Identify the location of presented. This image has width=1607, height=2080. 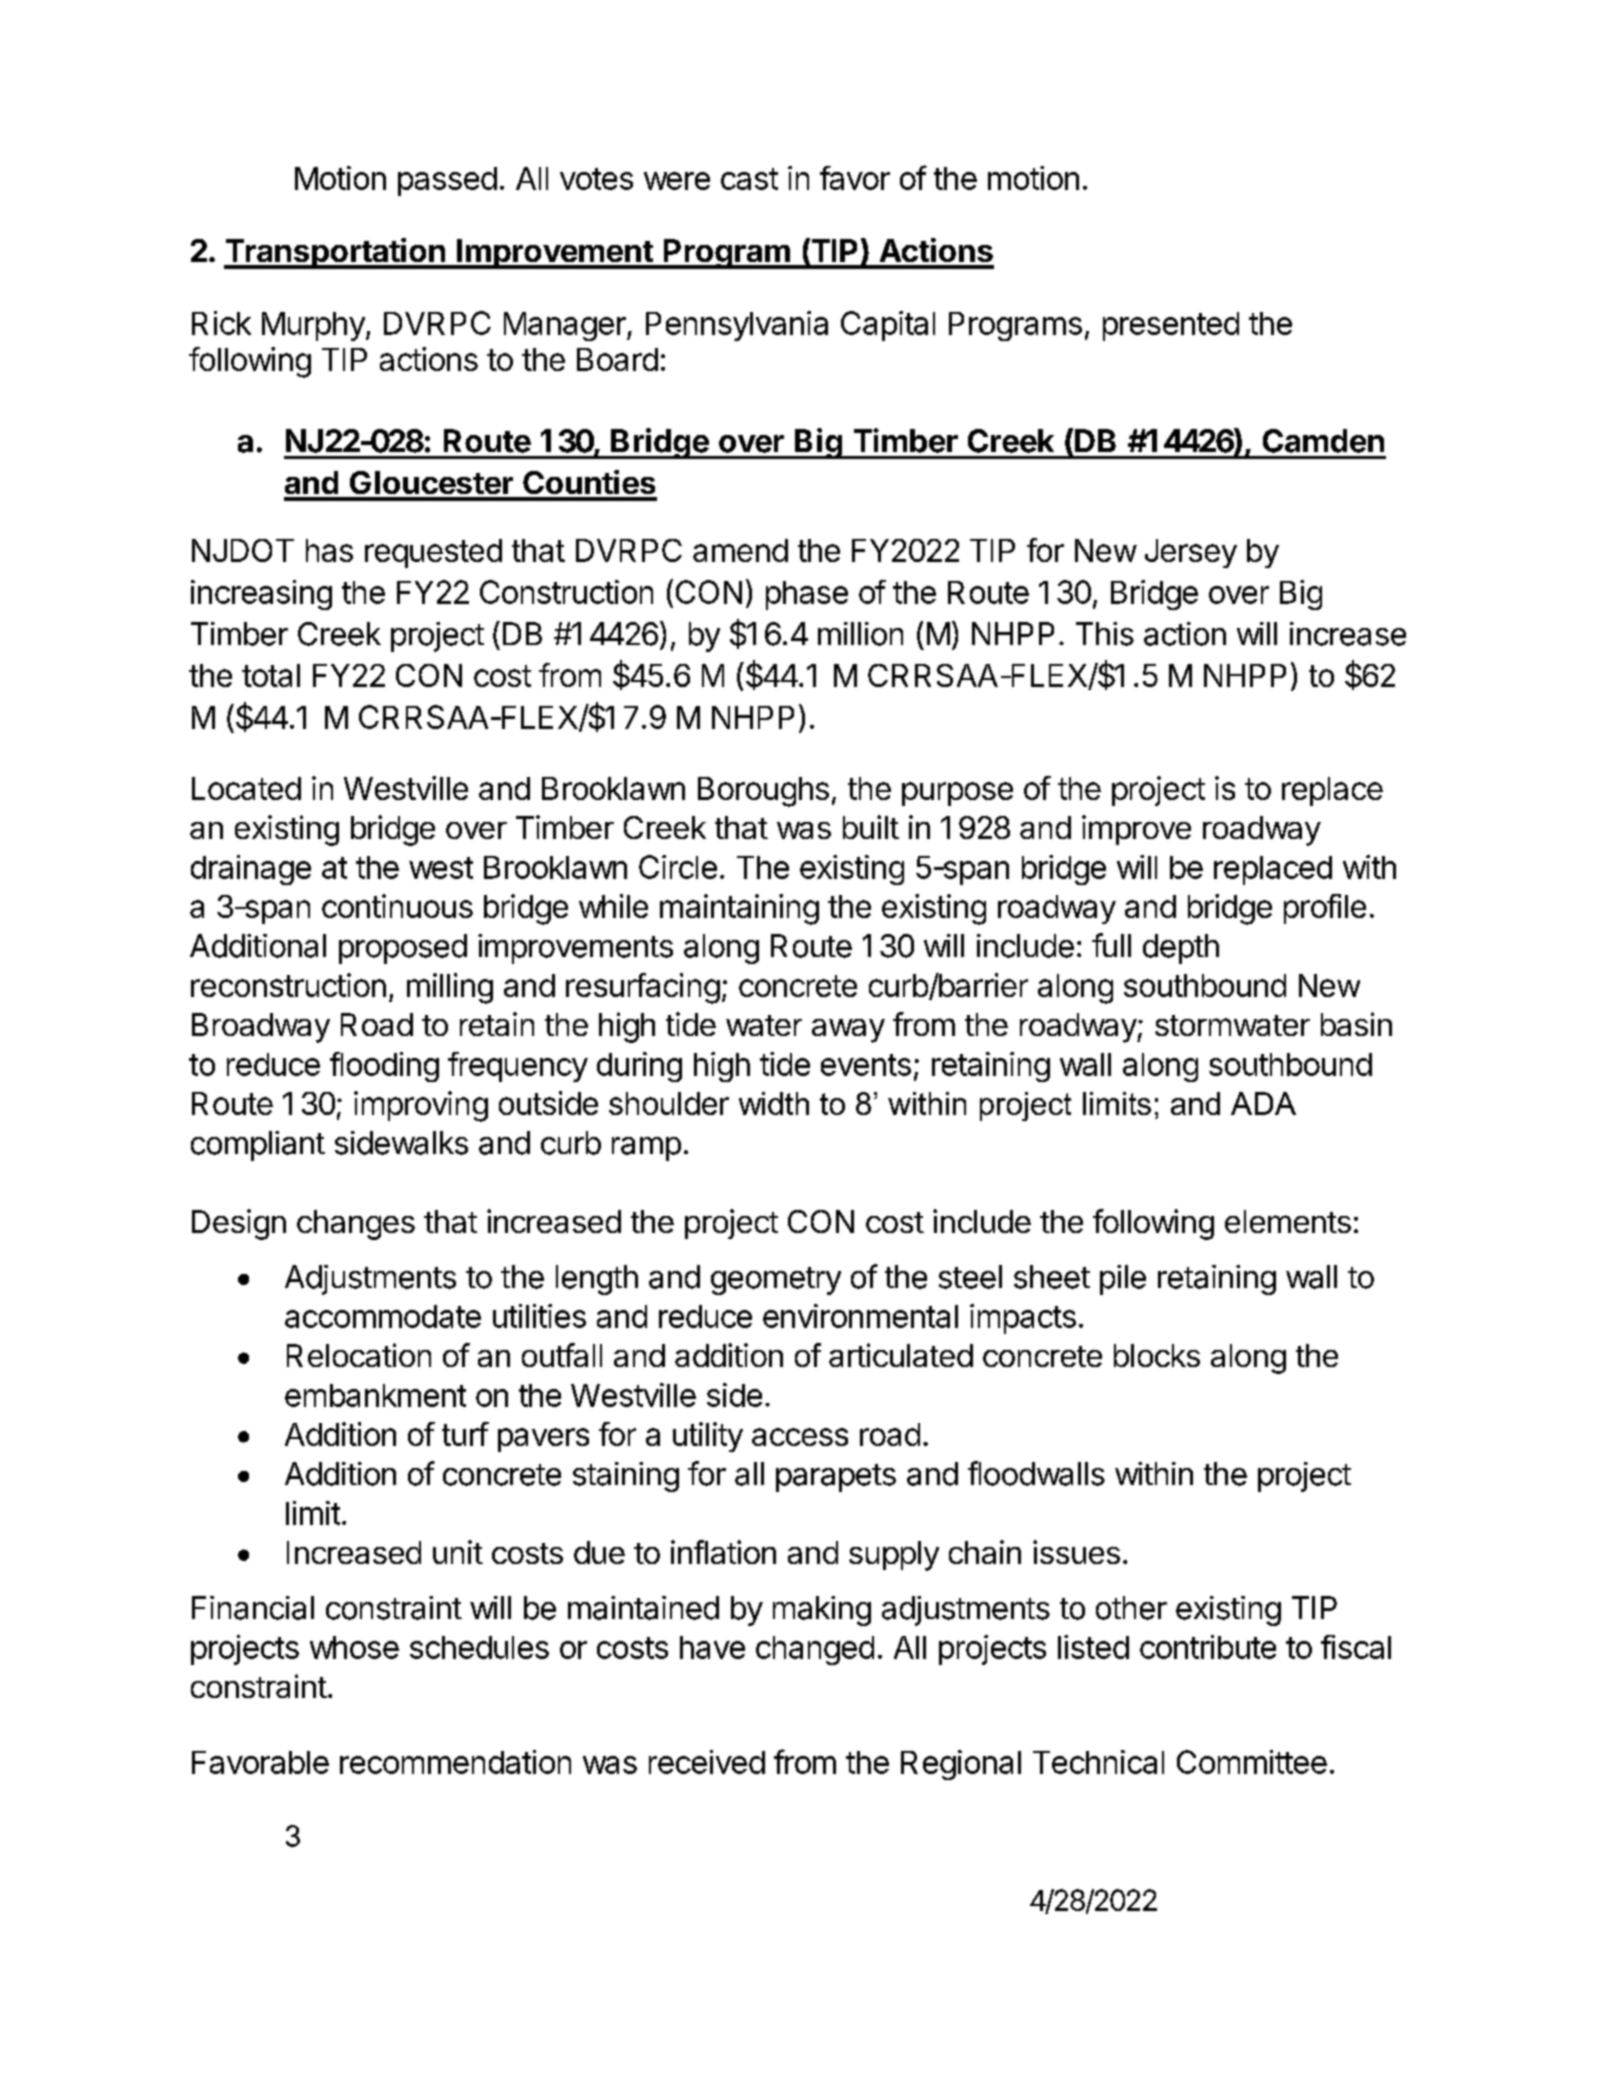
(1171, 326).
